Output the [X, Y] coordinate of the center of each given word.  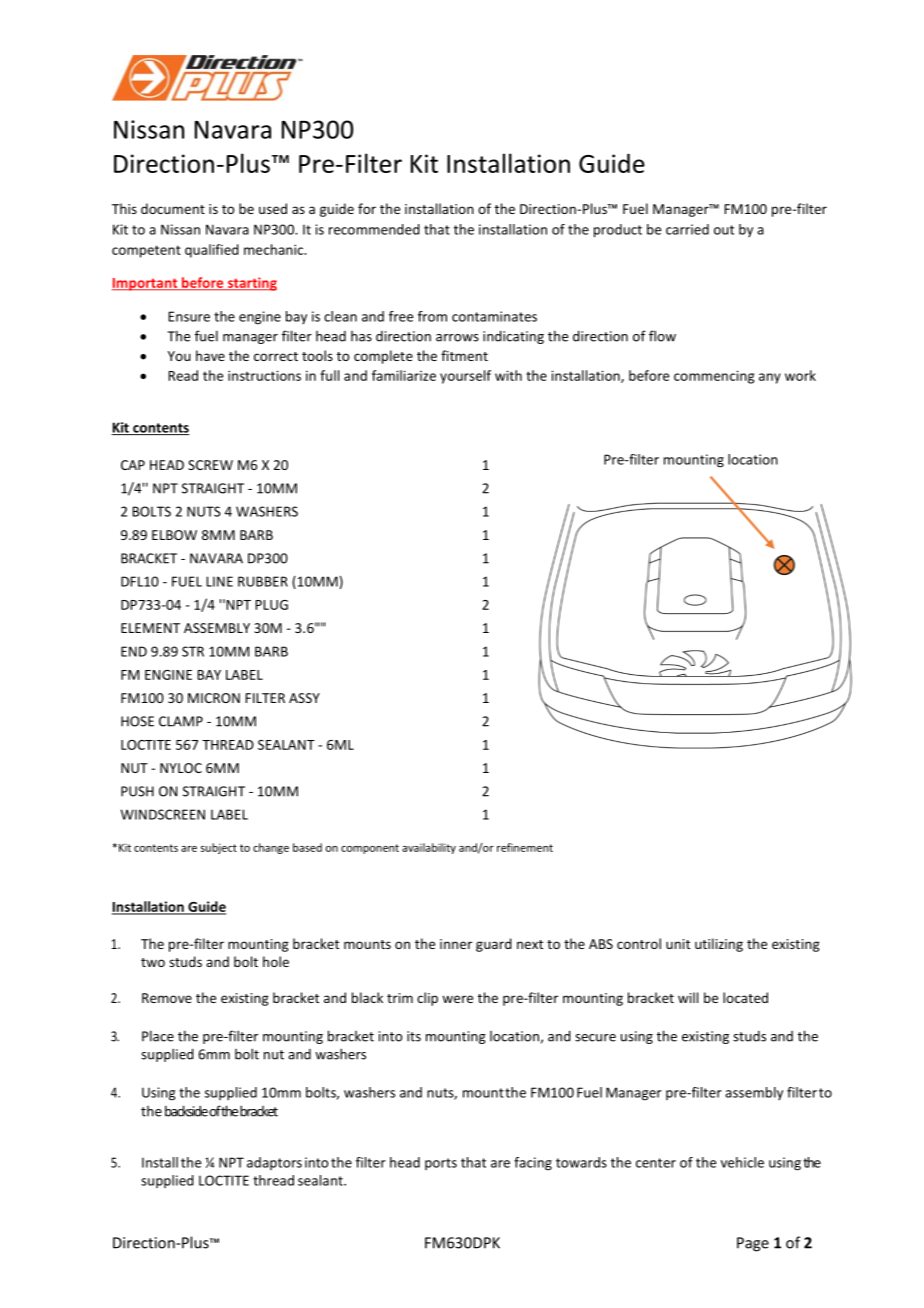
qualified [212, 251]
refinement [525, 847]
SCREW [210, 465]
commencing [714, 377]
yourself [465, 377]
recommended [374, 229]
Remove [167, 998]
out [724, 230]
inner [456, 944]
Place [158, 1036]
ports [441, 1164]
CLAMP [181, 721]
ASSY [304, 698]
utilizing [719, 945]
